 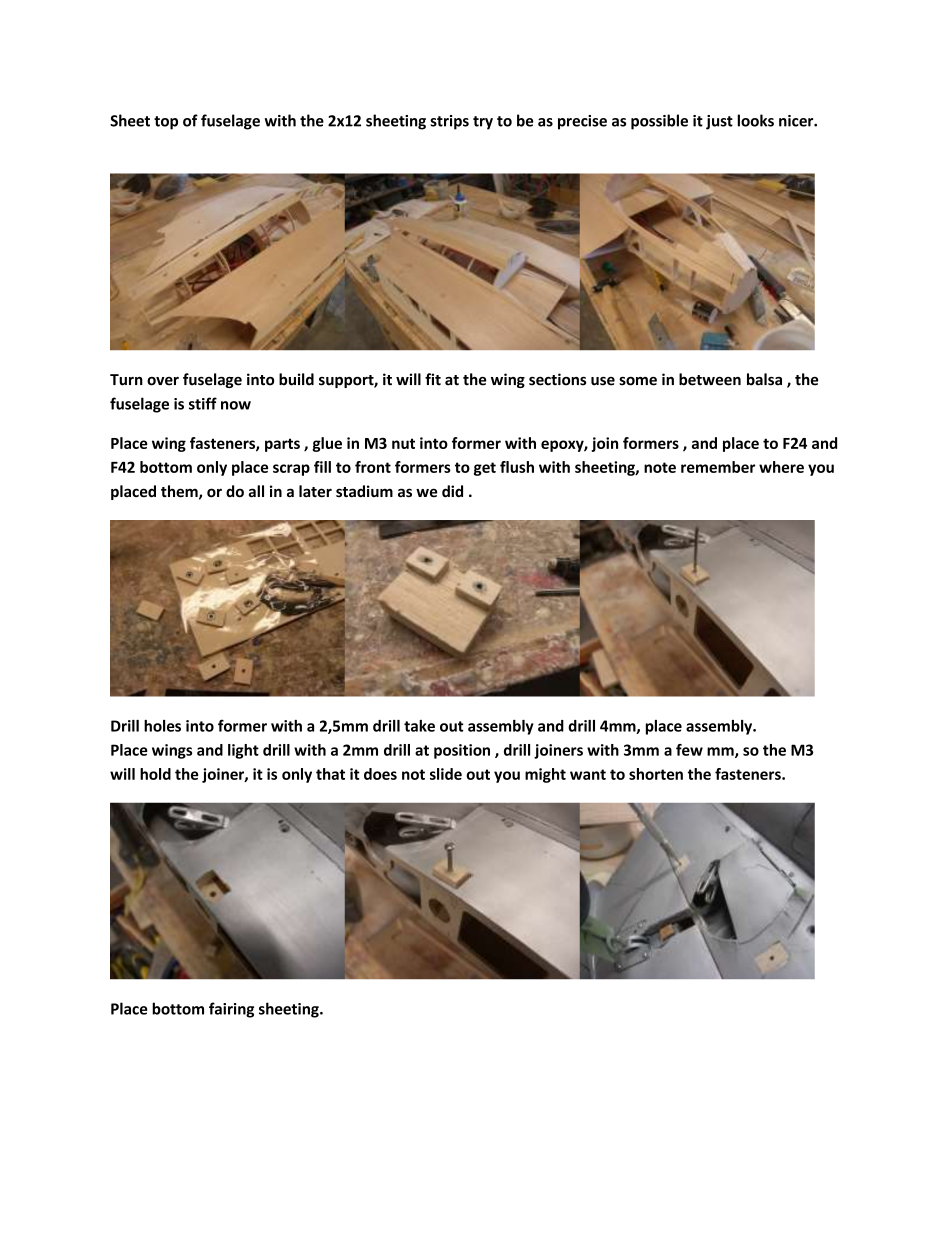 What do you see at coordinates (155, 774) in the page?
I see `hold` at bounding box center [155, 774].
